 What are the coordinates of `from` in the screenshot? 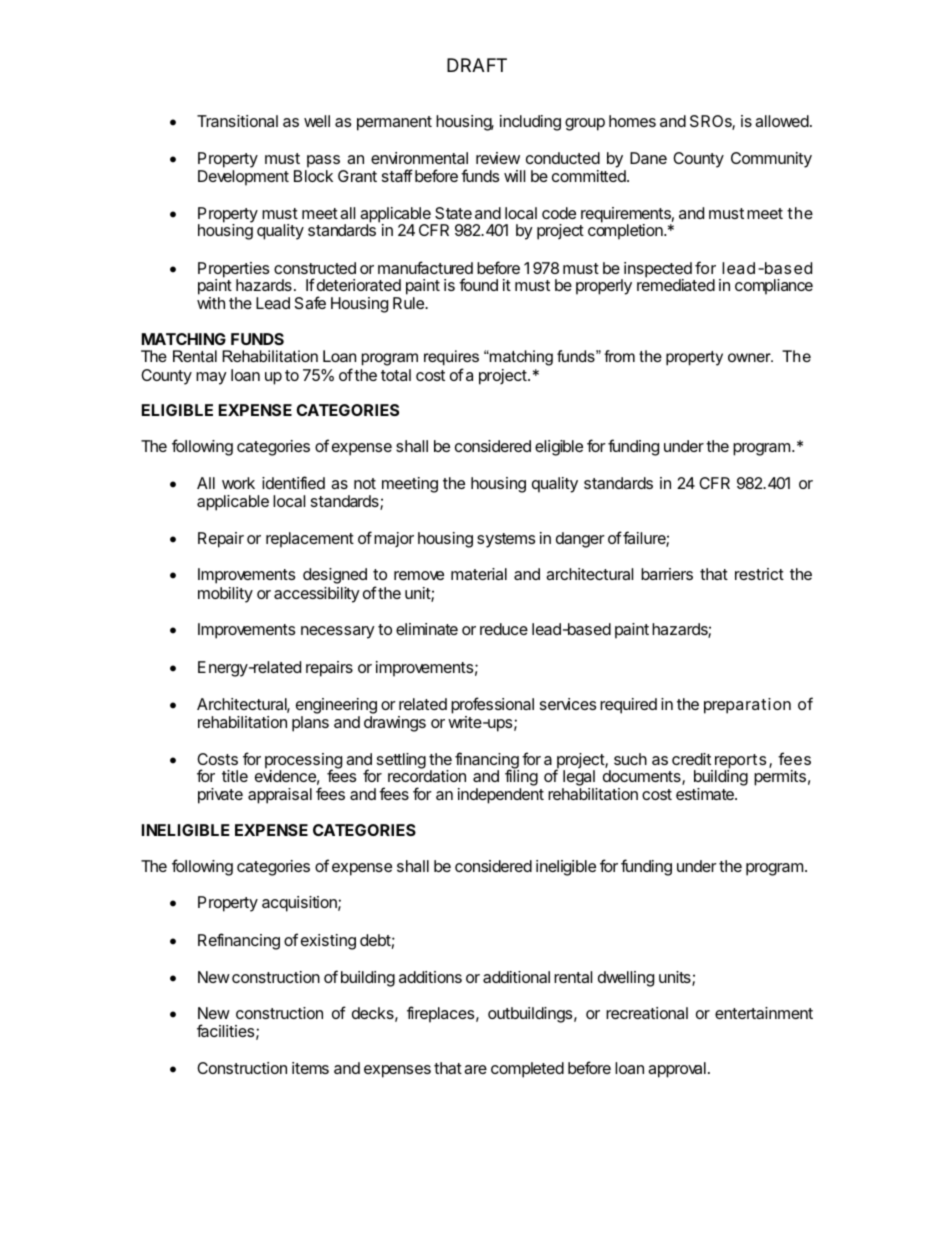 It's located at (619, 356).
